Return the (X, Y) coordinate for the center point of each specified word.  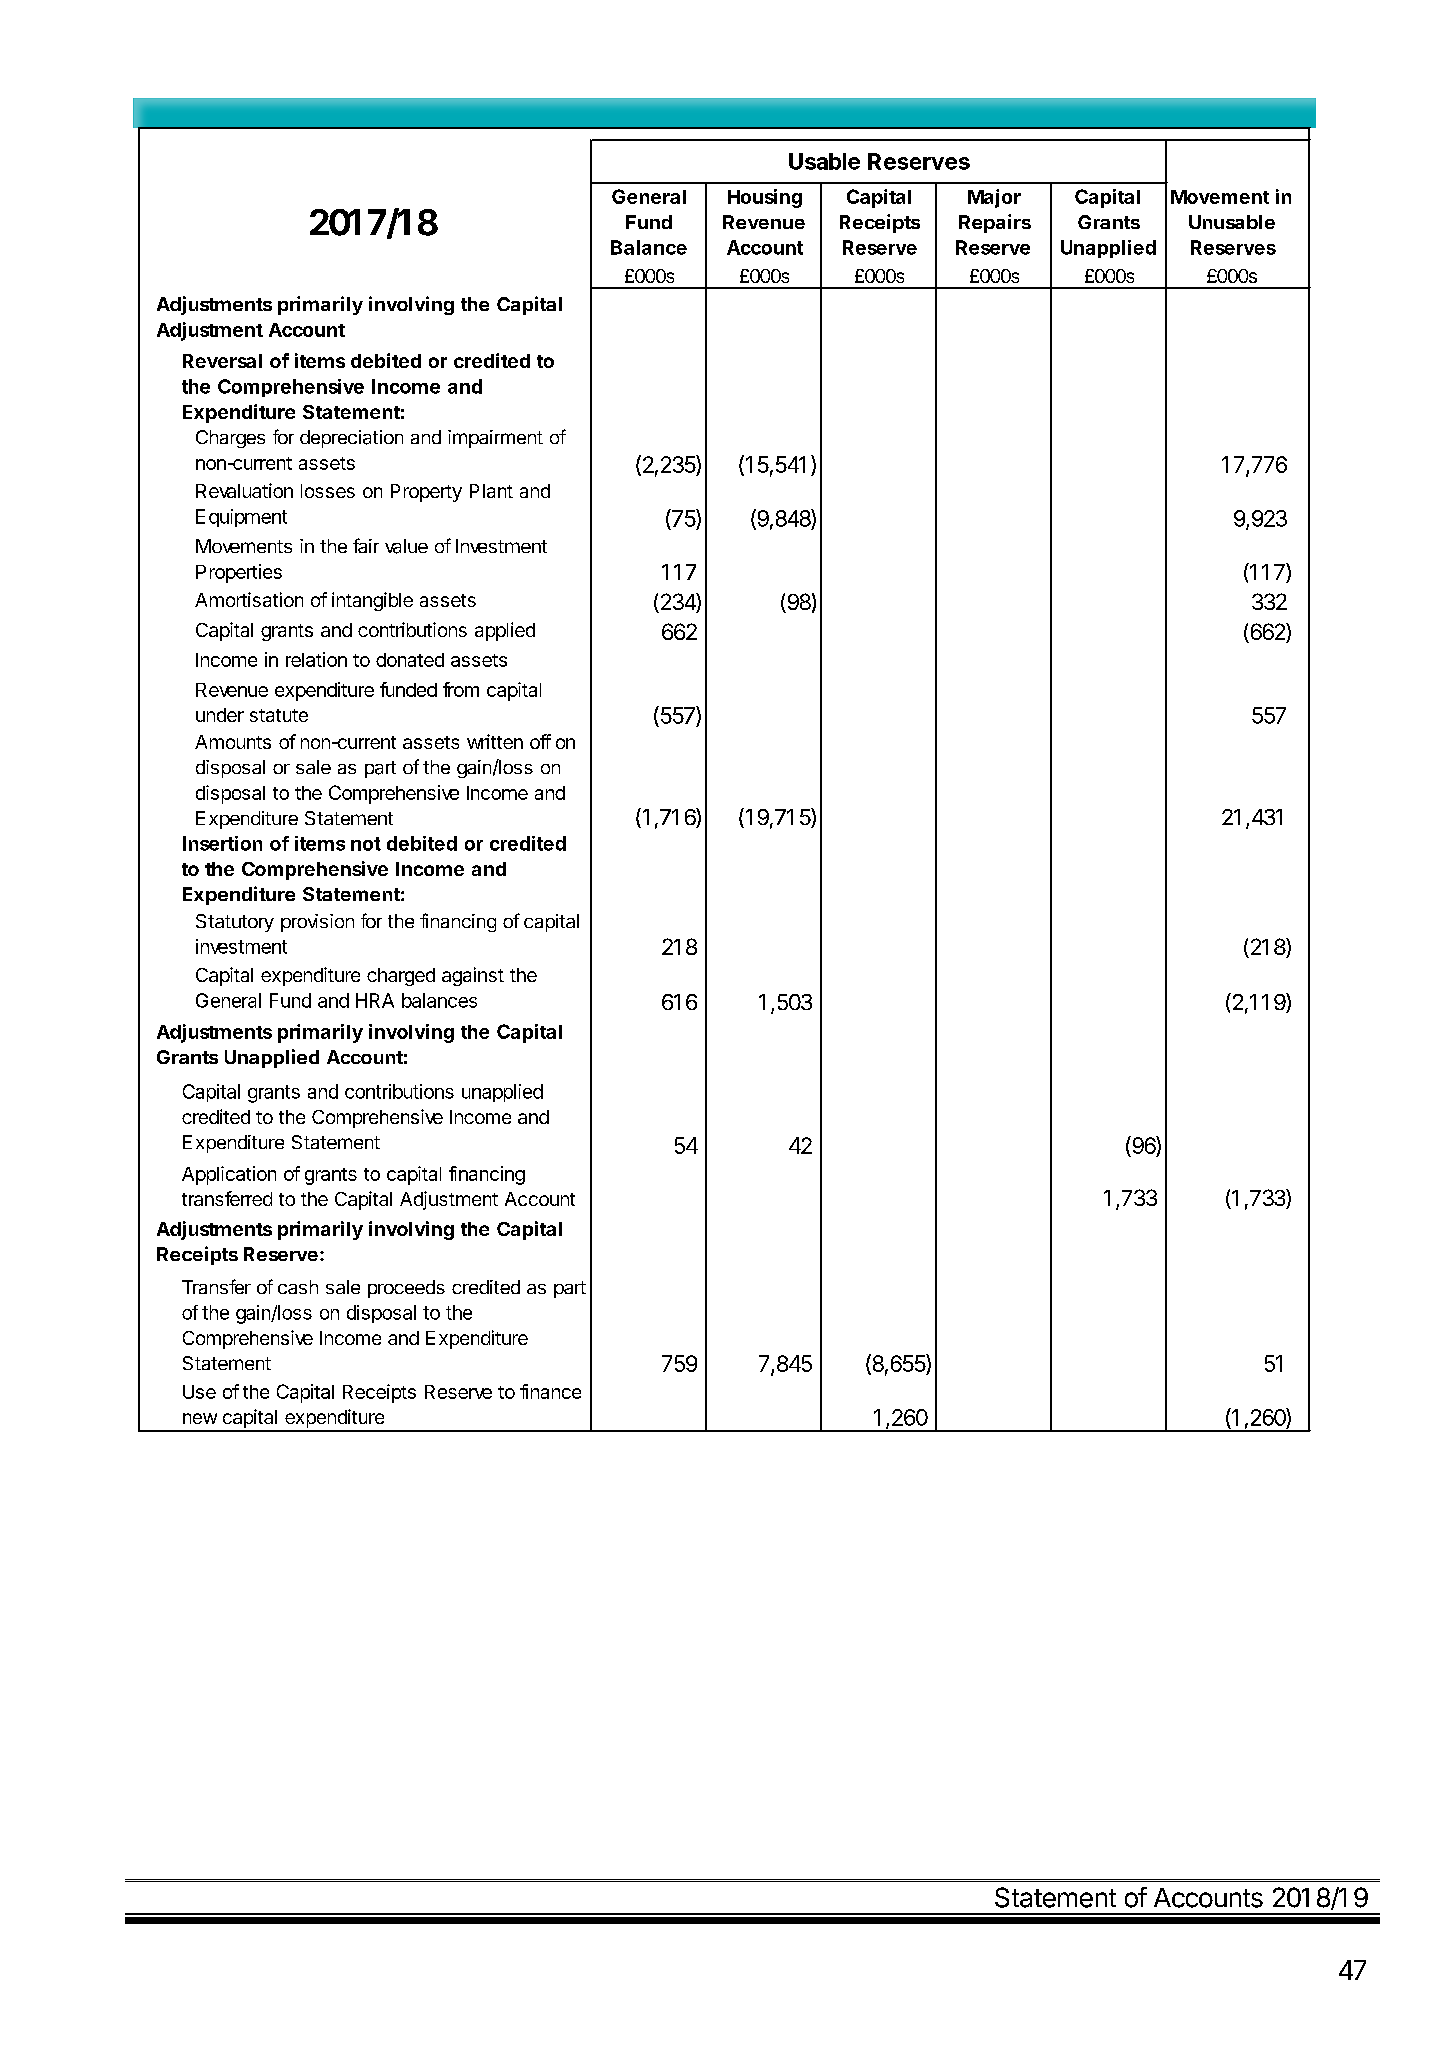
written (495, 741)
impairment (495, 439)
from (461, 689)
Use (199, 1392)
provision (317, 923)
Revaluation (244, 490)
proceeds (406, 1289)
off (540, 741)
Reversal (222, 361)
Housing (765, 198)
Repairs (995, 223)
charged (401, 977)
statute (279, 715)
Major (994, 198)
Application (229, 1175)
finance (550, 1391)
